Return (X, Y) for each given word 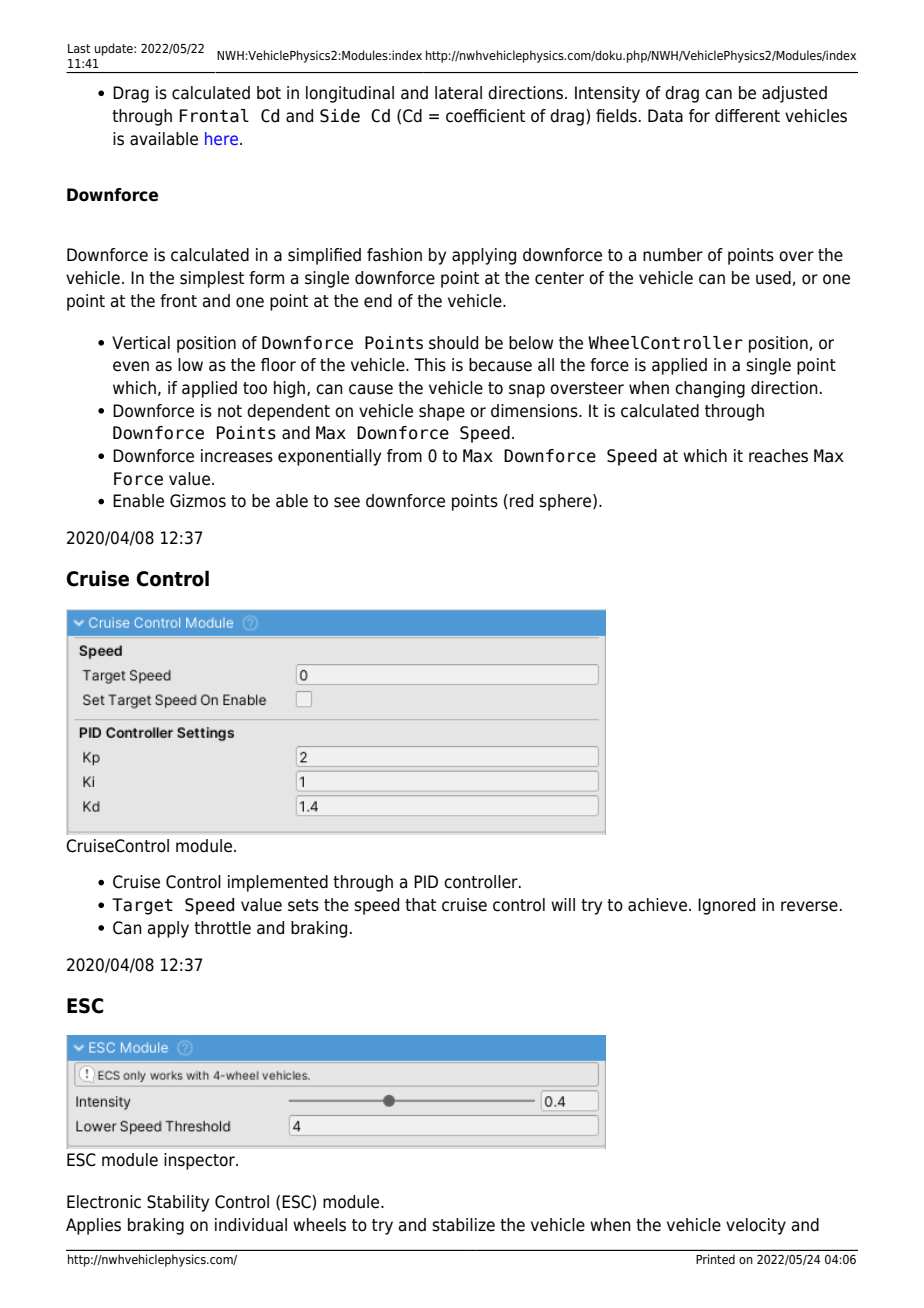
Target (142, 906)
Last (79, 48)
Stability (178, 1203)
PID (426, 881)
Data (665, 116)
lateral (458, 93)
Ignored (726, 906)
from (404, 456)
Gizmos (198, 501)
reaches (778, 456)
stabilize (463, 1225)
